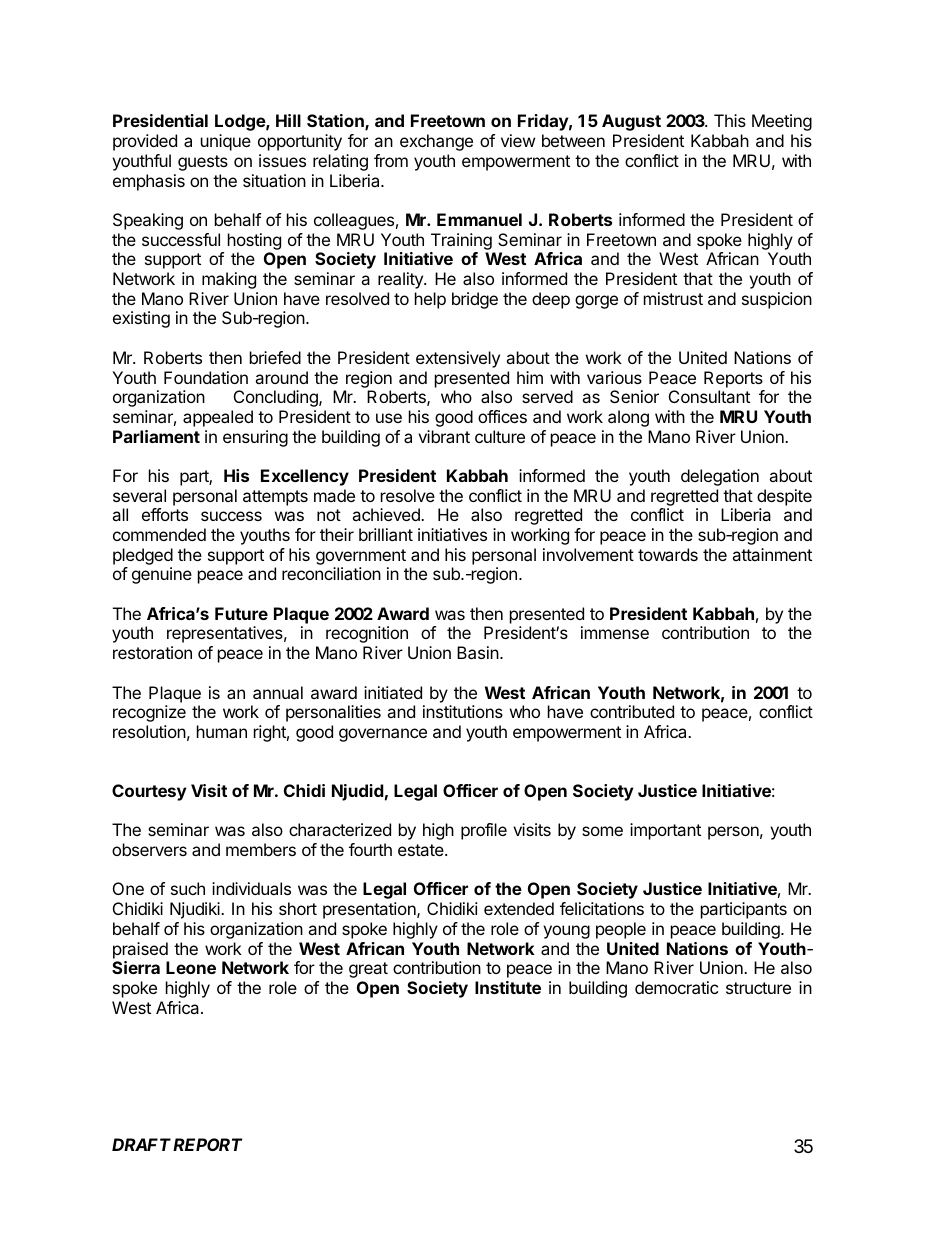  What do you see at coordinates (665, 831) in the screenshot?
I see `important` at bounding box center [665, 831].
